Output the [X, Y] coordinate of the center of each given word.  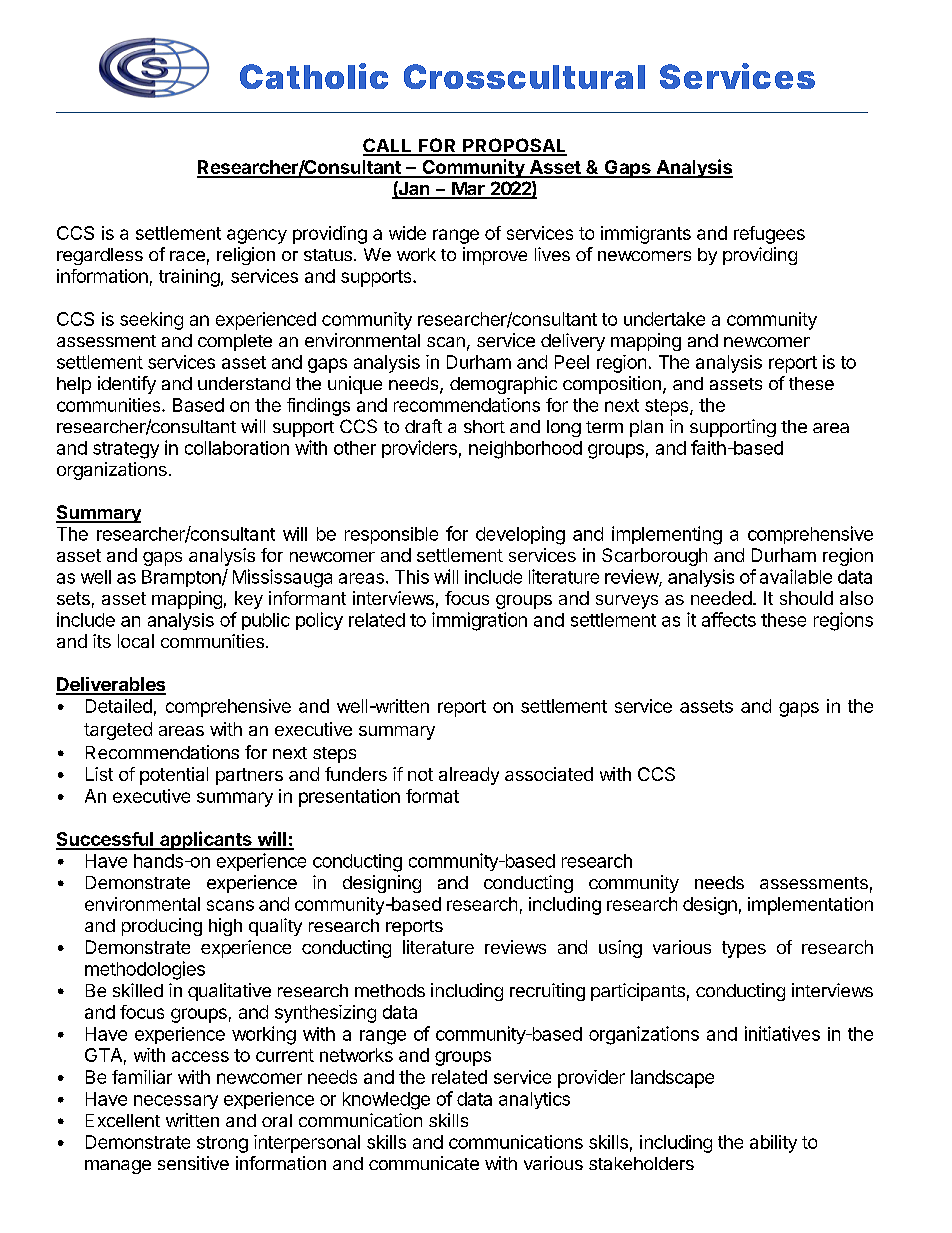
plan [646, 428]
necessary [176, 1102]
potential [174, 776]
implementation [810, 906]
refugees [769, 235]
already [469, 776]
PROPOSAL [514, 146]
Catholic [314, 76]
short [484, 426]
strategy [126, 450]
